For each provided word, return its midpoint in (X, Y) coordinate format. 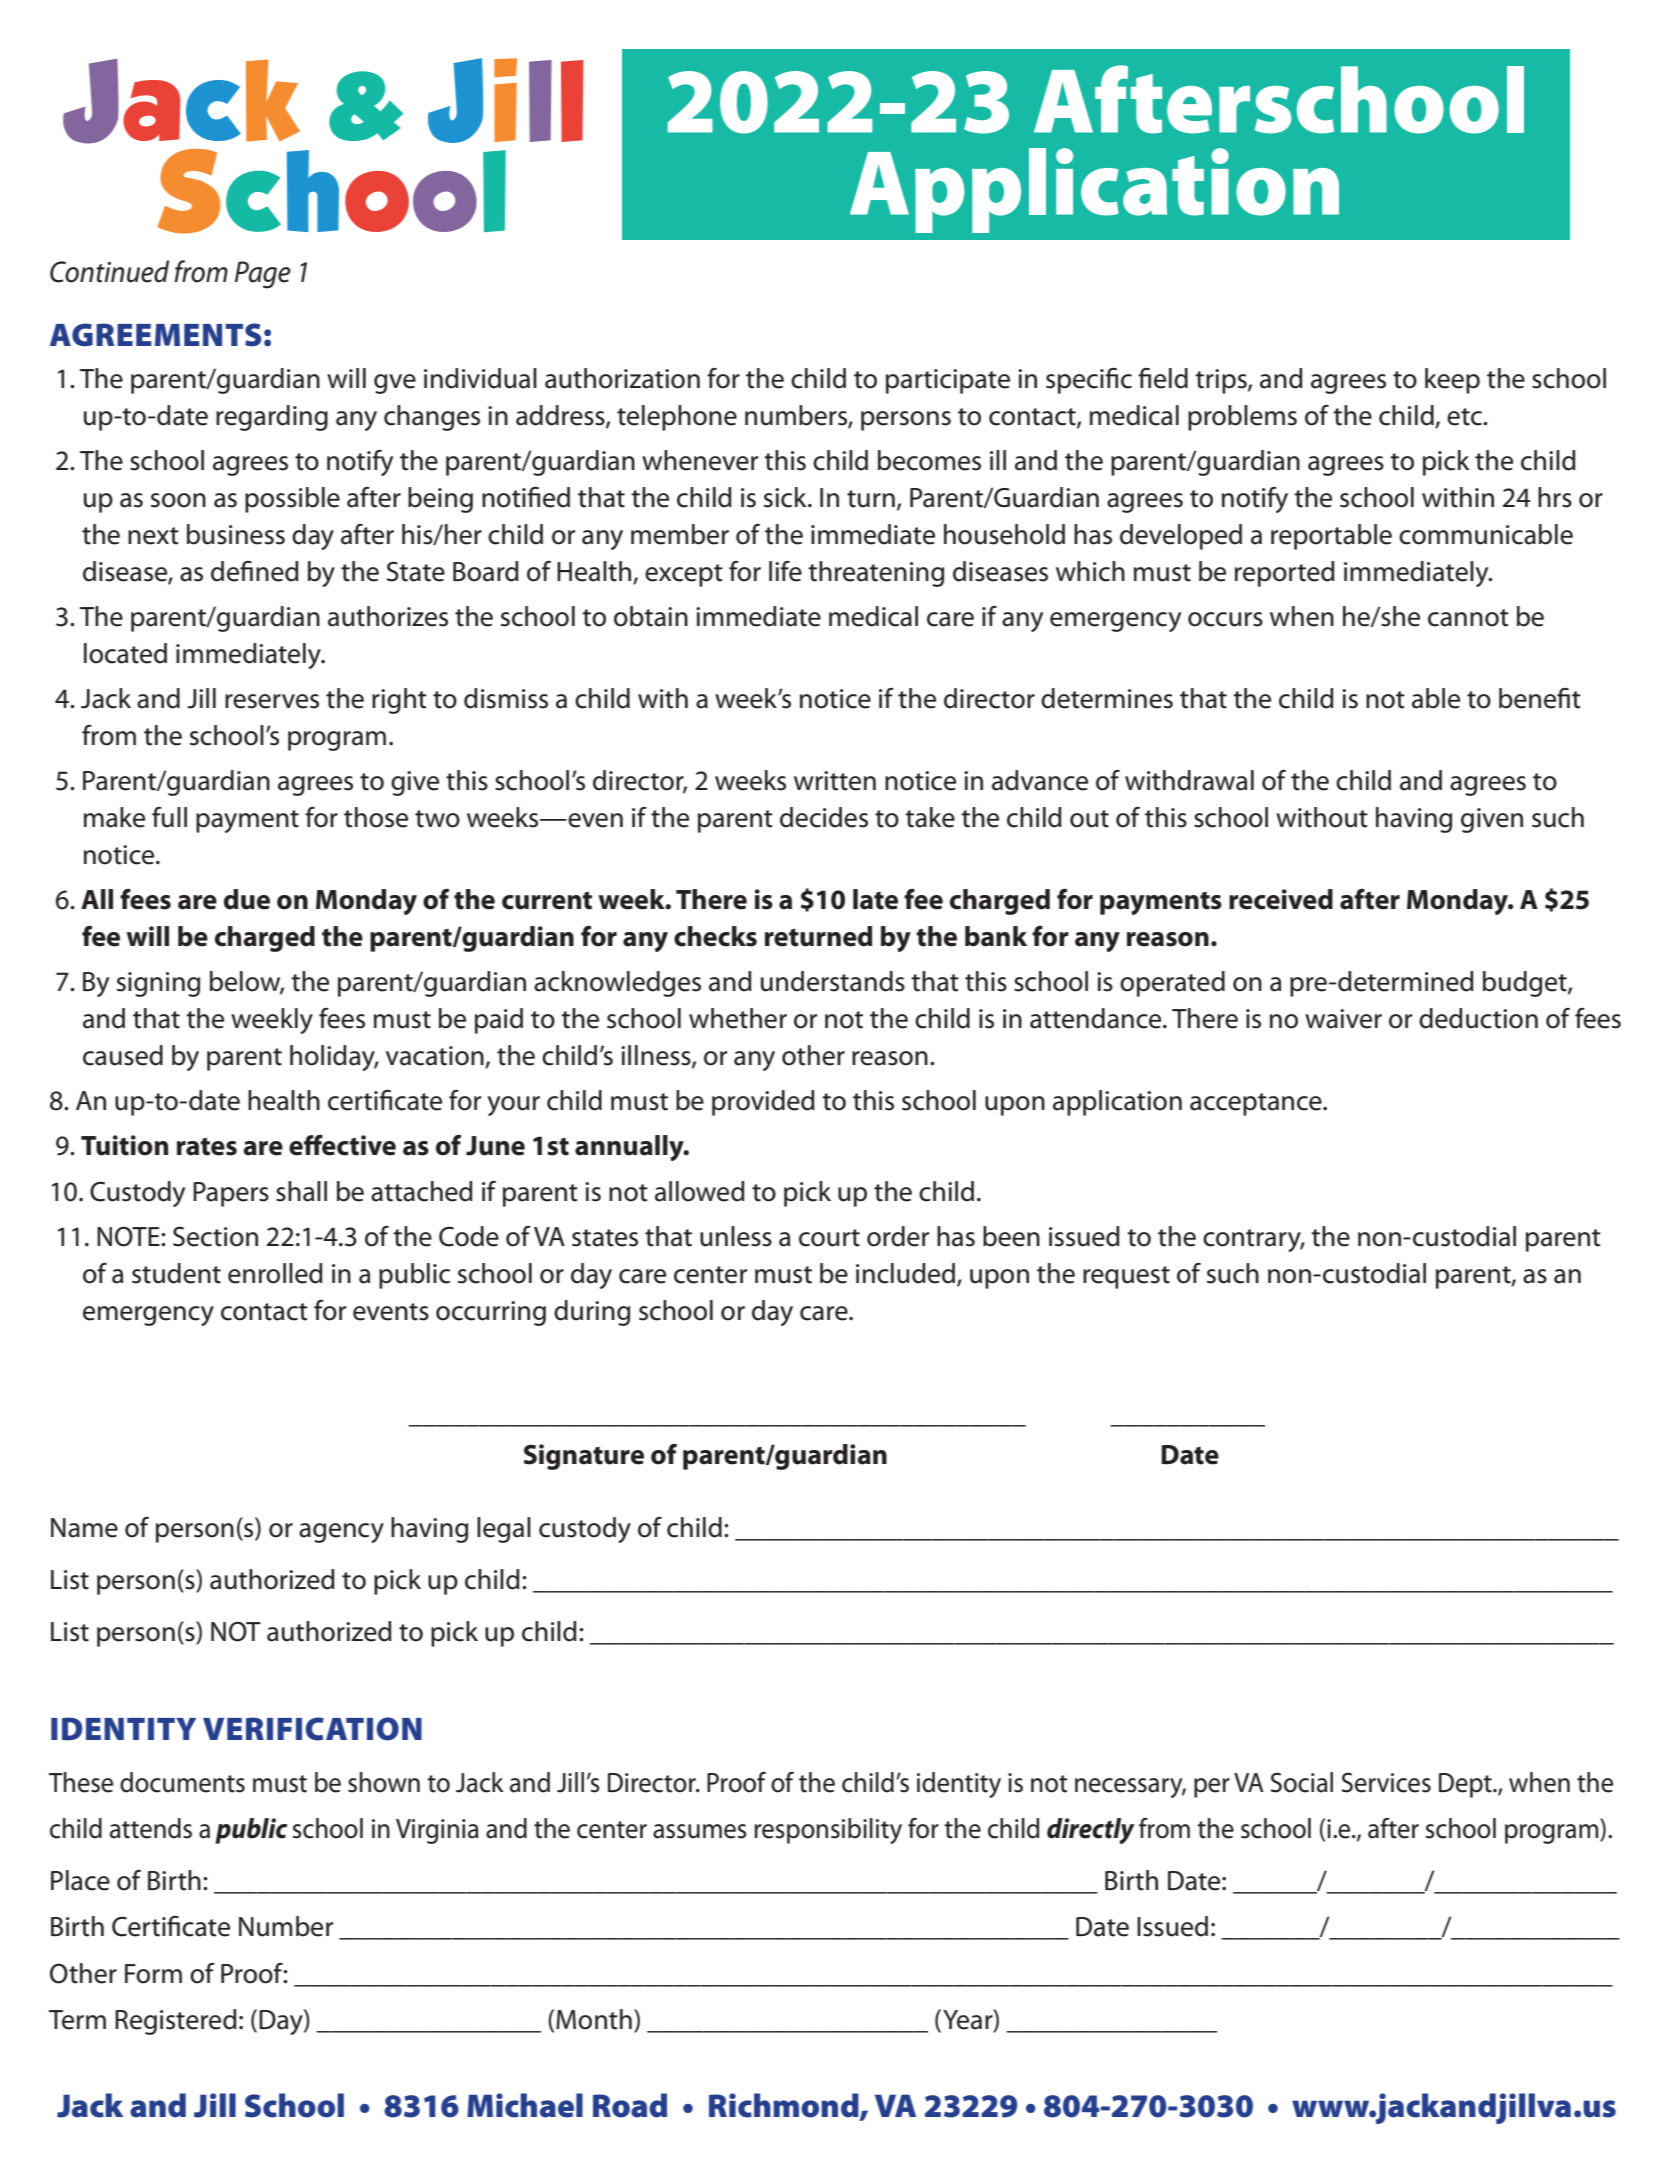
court (829, 1238)
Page (263, 275)
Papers (231, 1194)
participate (948, 381)
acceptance (1257, 1104)
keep (1452, 381)
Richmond (785, 2106)
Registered (176, 2022)
